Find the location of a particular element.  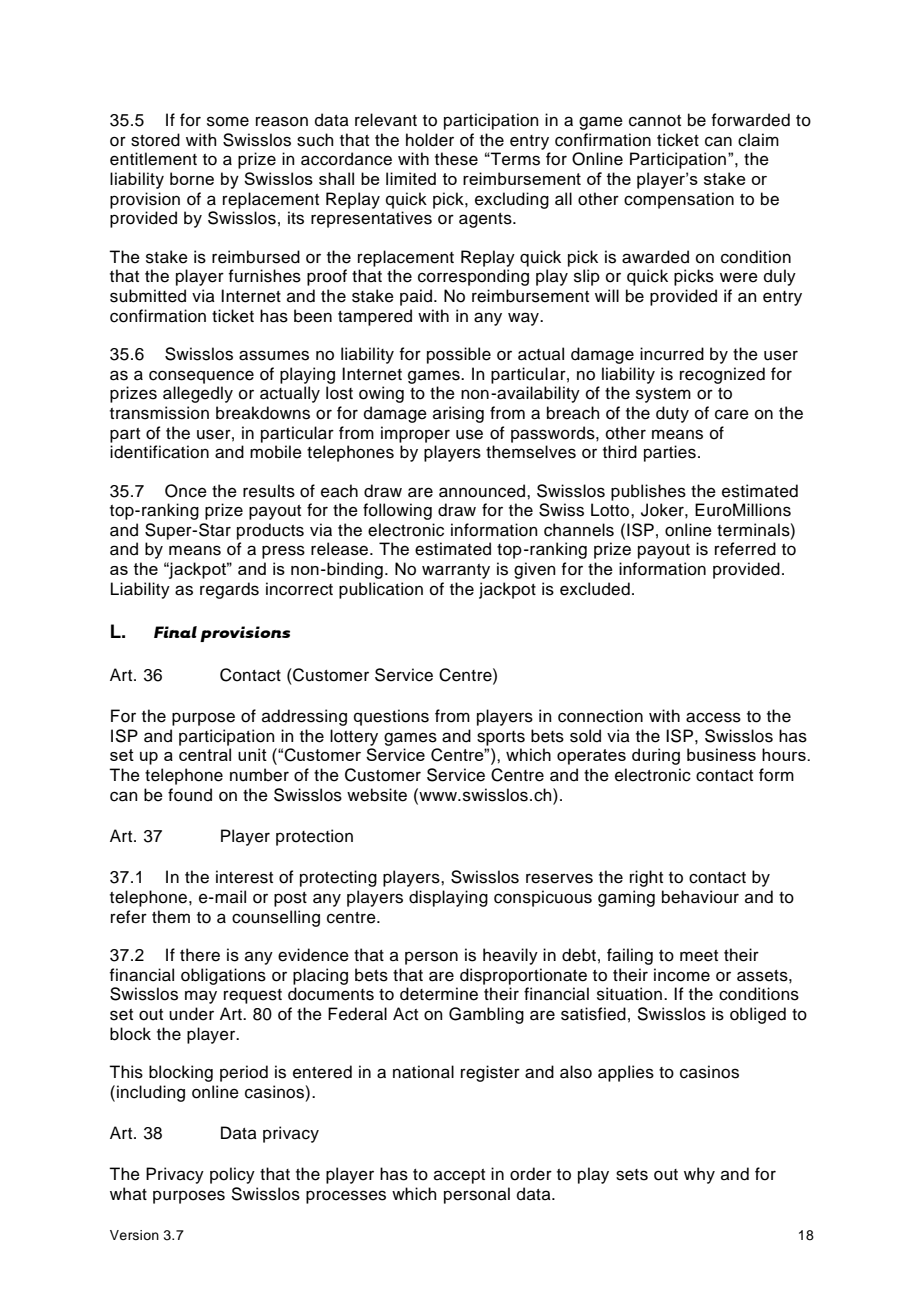

claim is located at coordinates (758, 140).
